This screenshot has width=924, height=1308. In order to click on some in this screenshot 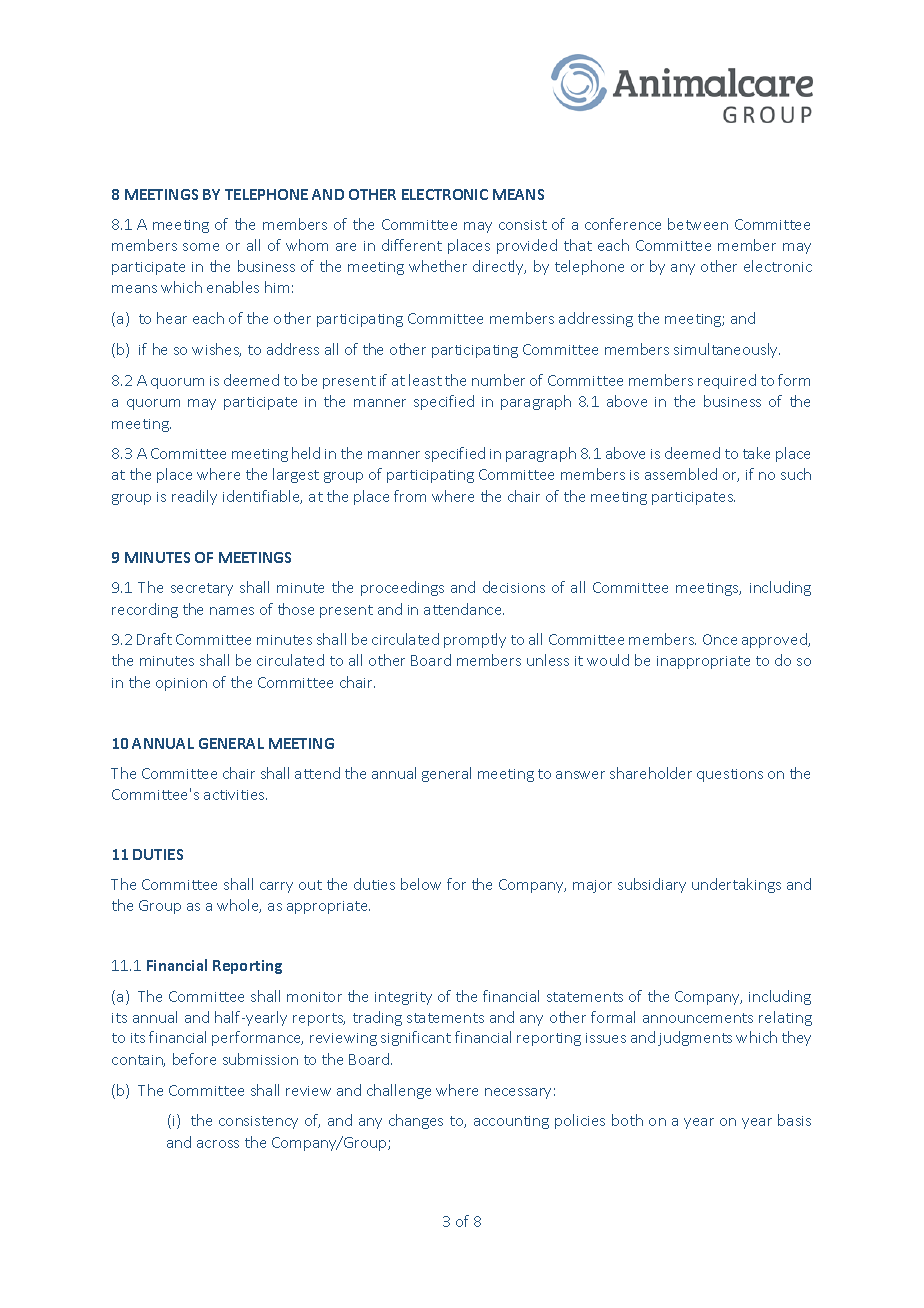, I will do `click(201, 247)`.
